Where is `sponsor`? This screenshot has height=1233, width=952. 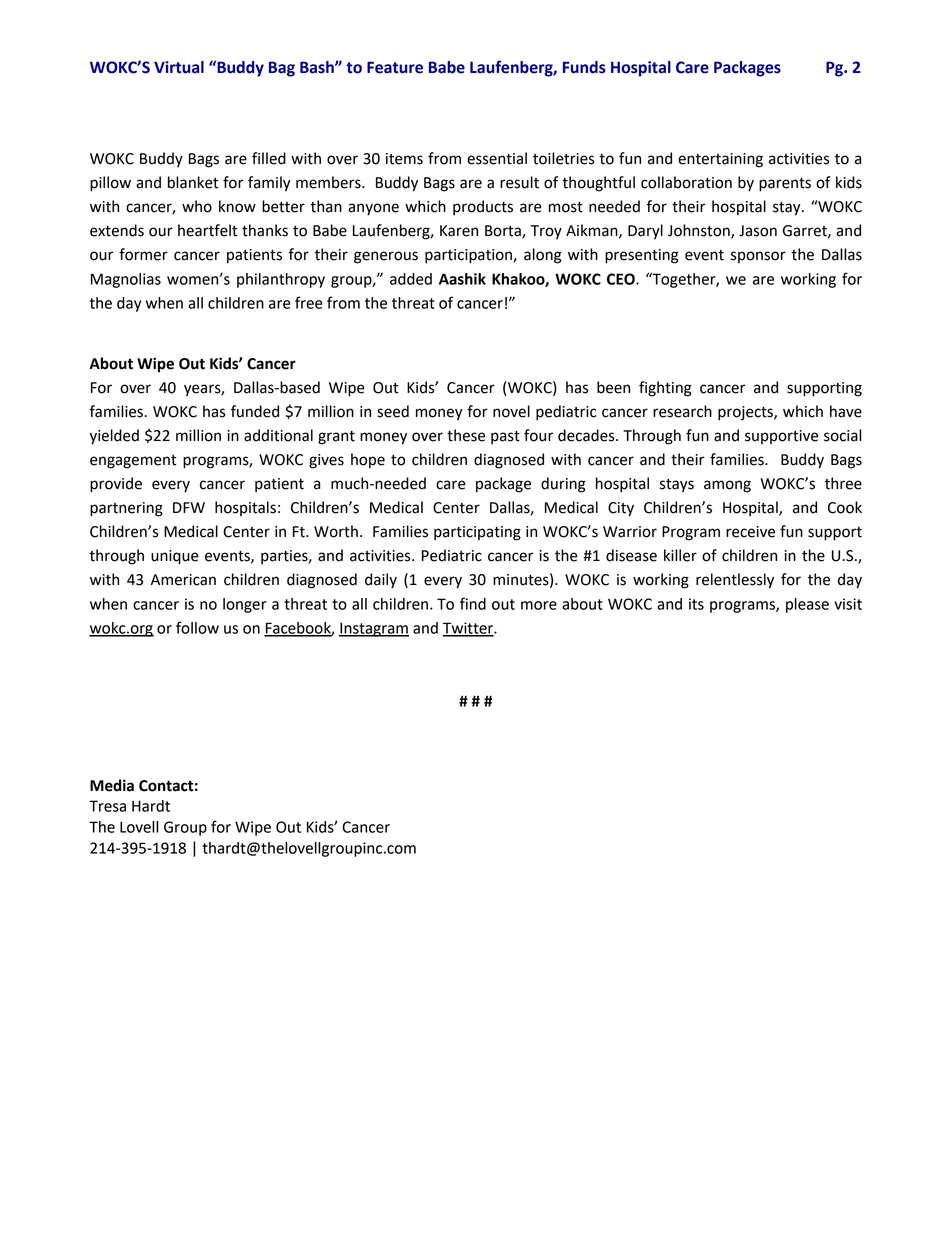 sponsor is located at coordinates (758, 257).
